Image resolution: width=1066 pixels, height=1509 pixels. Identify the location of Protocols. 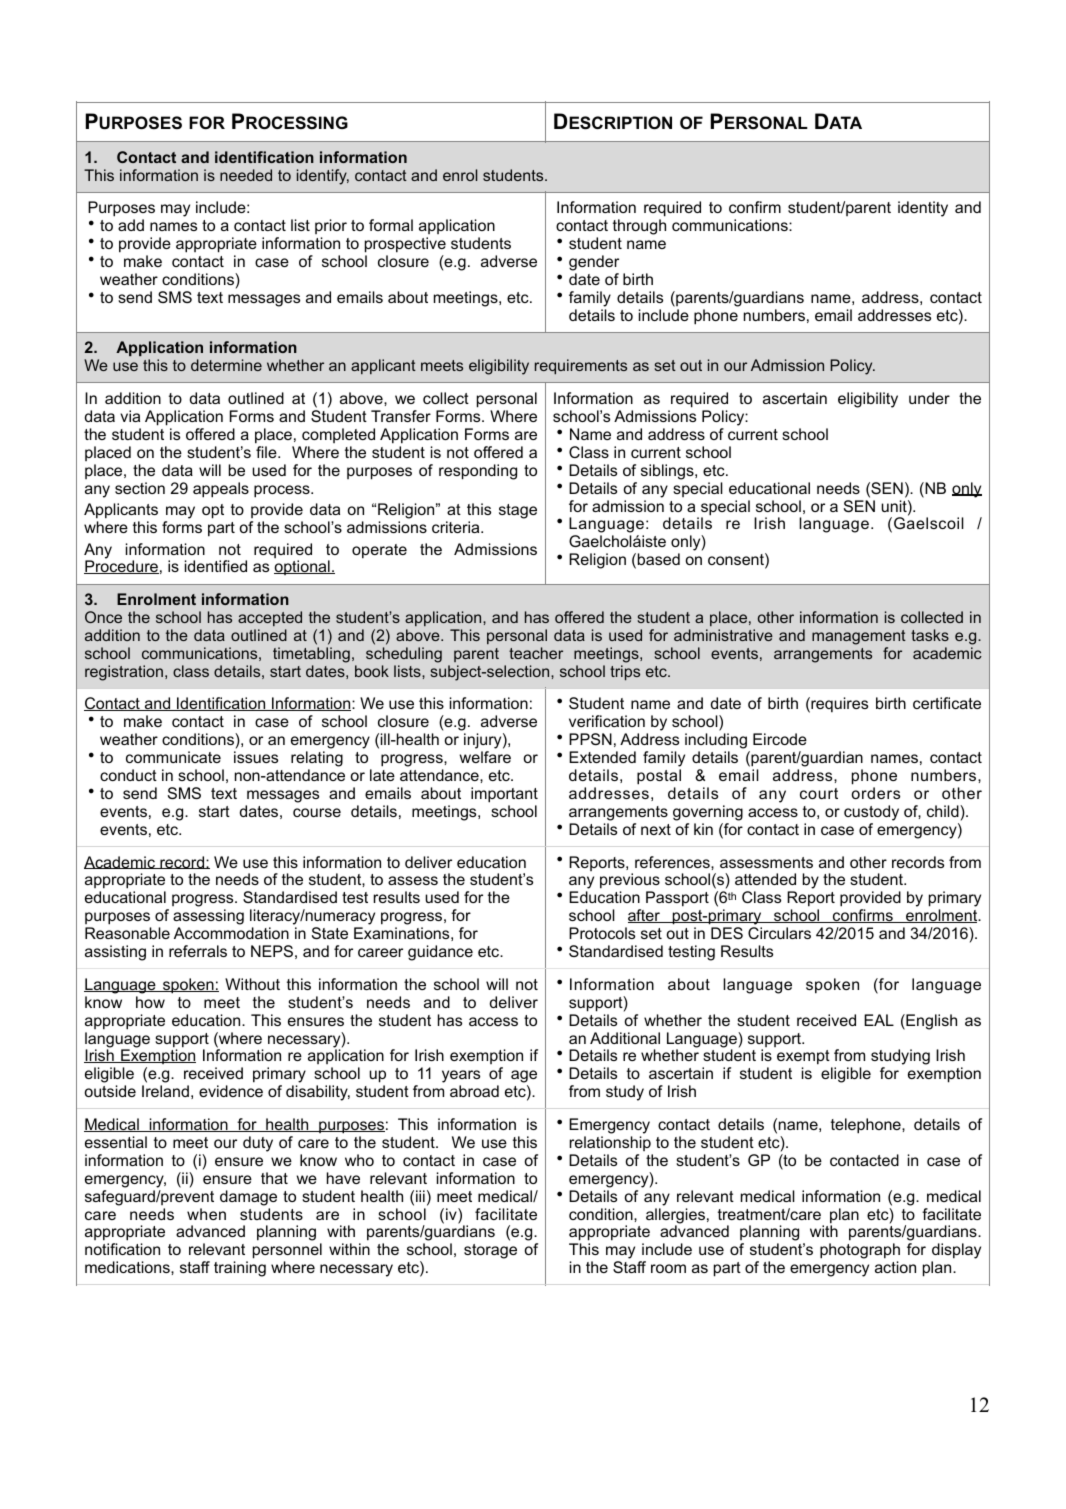
(602, 933).
